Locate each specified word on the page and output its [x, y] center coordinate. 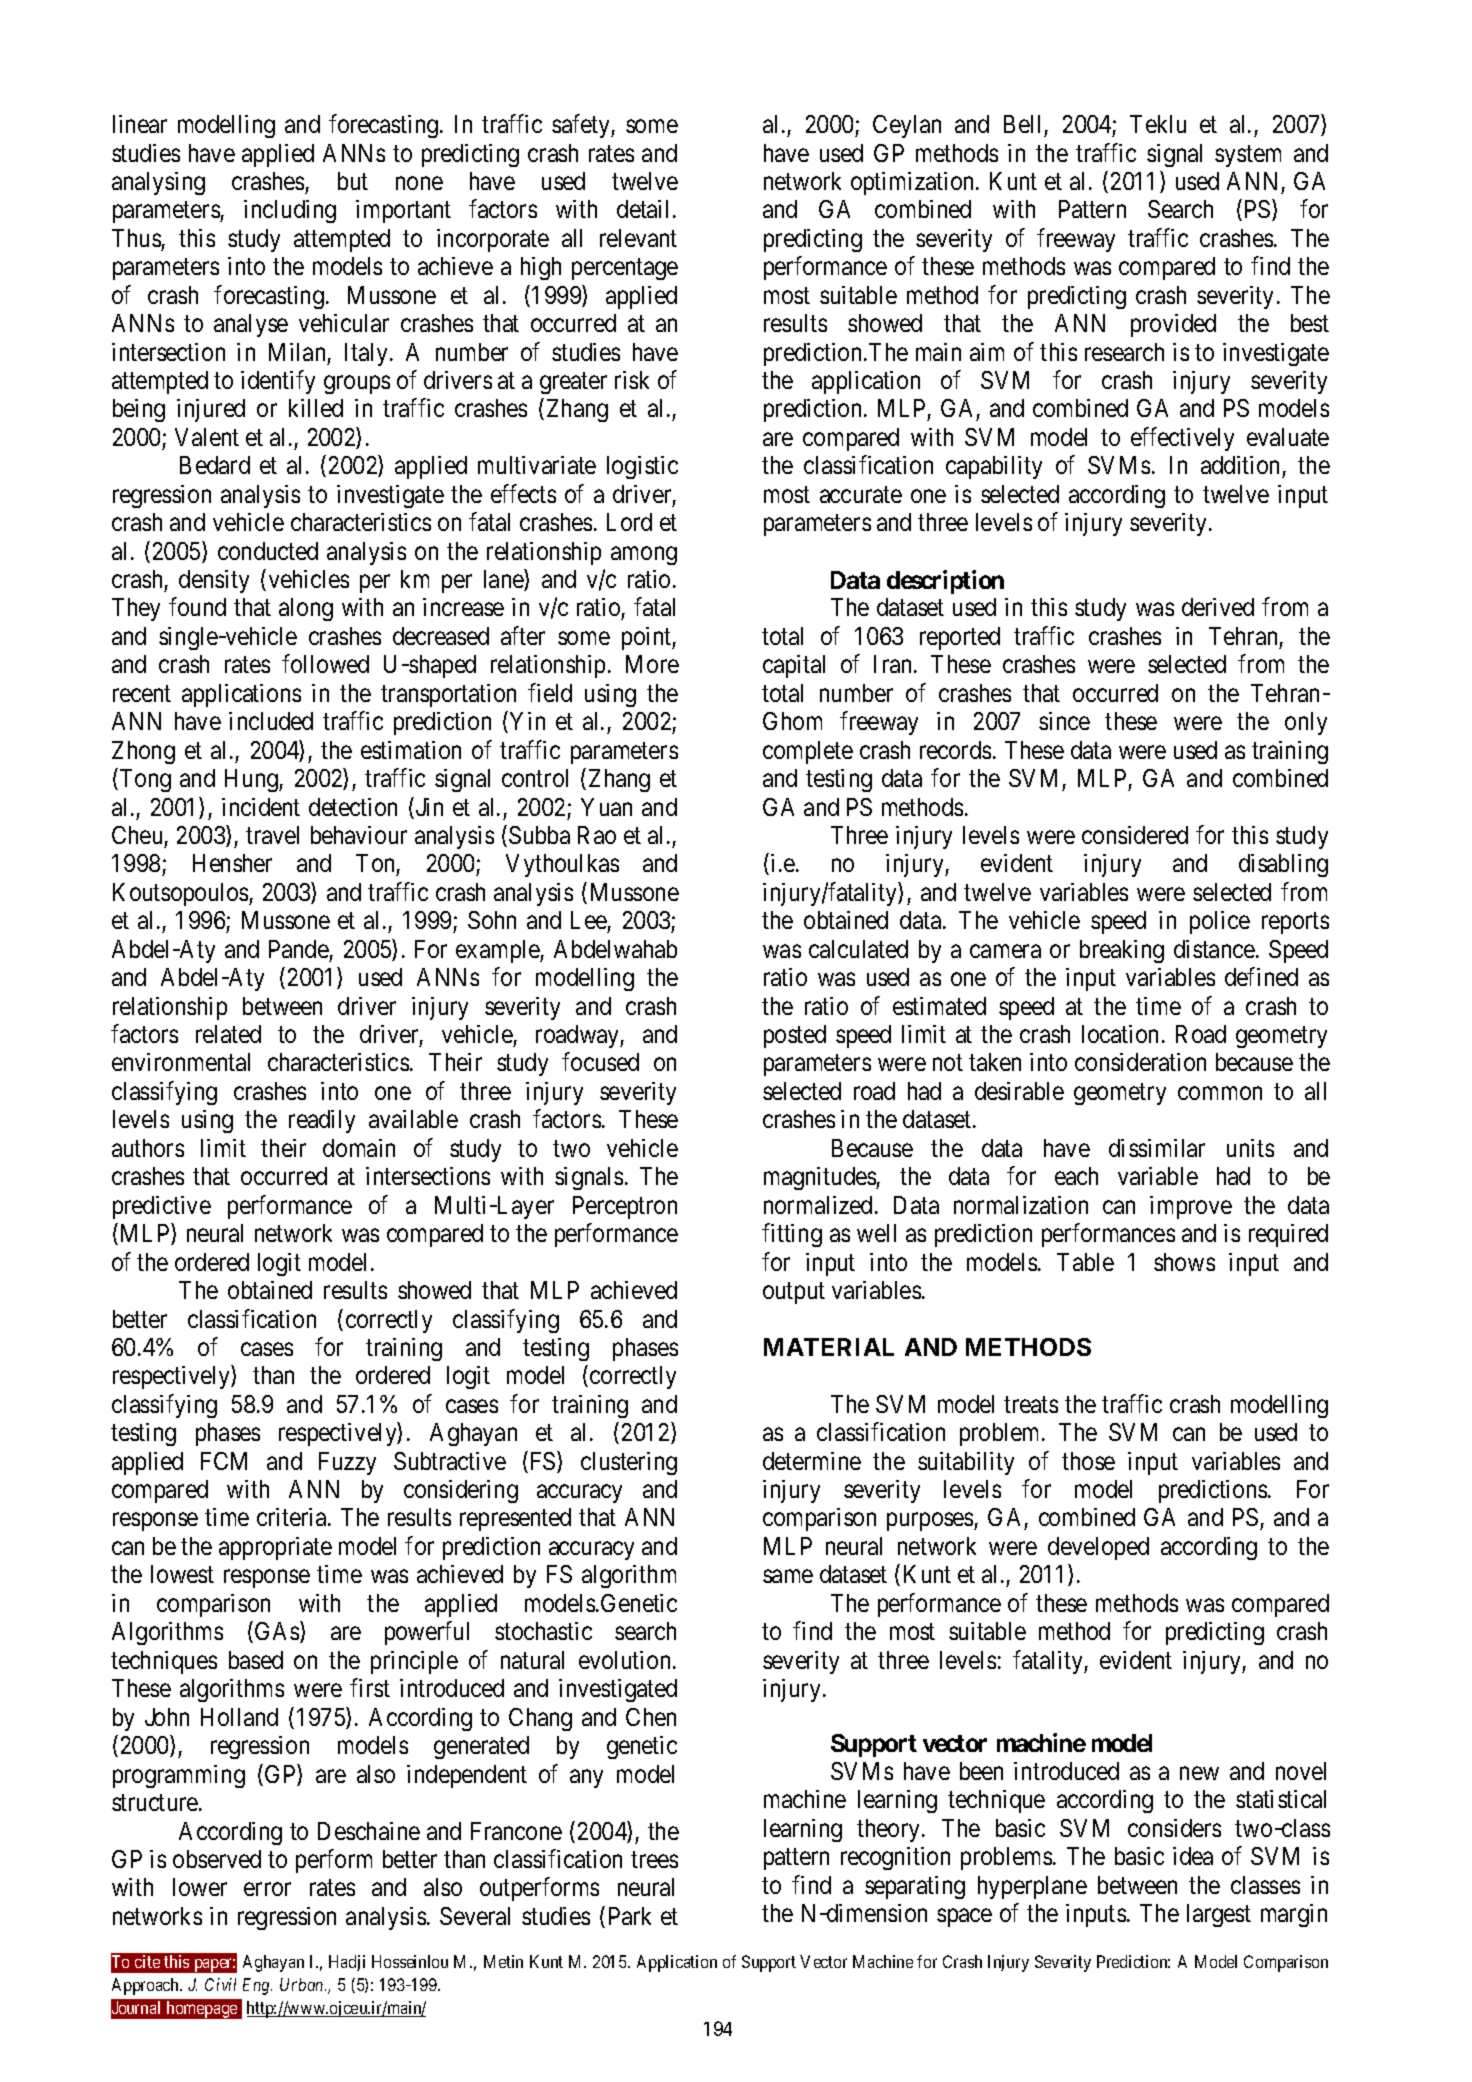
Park [630, 1916]
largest [1219, 1915]
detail [645, 209]
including [290, 211]
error [267, 1889]
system [1248, 156]
